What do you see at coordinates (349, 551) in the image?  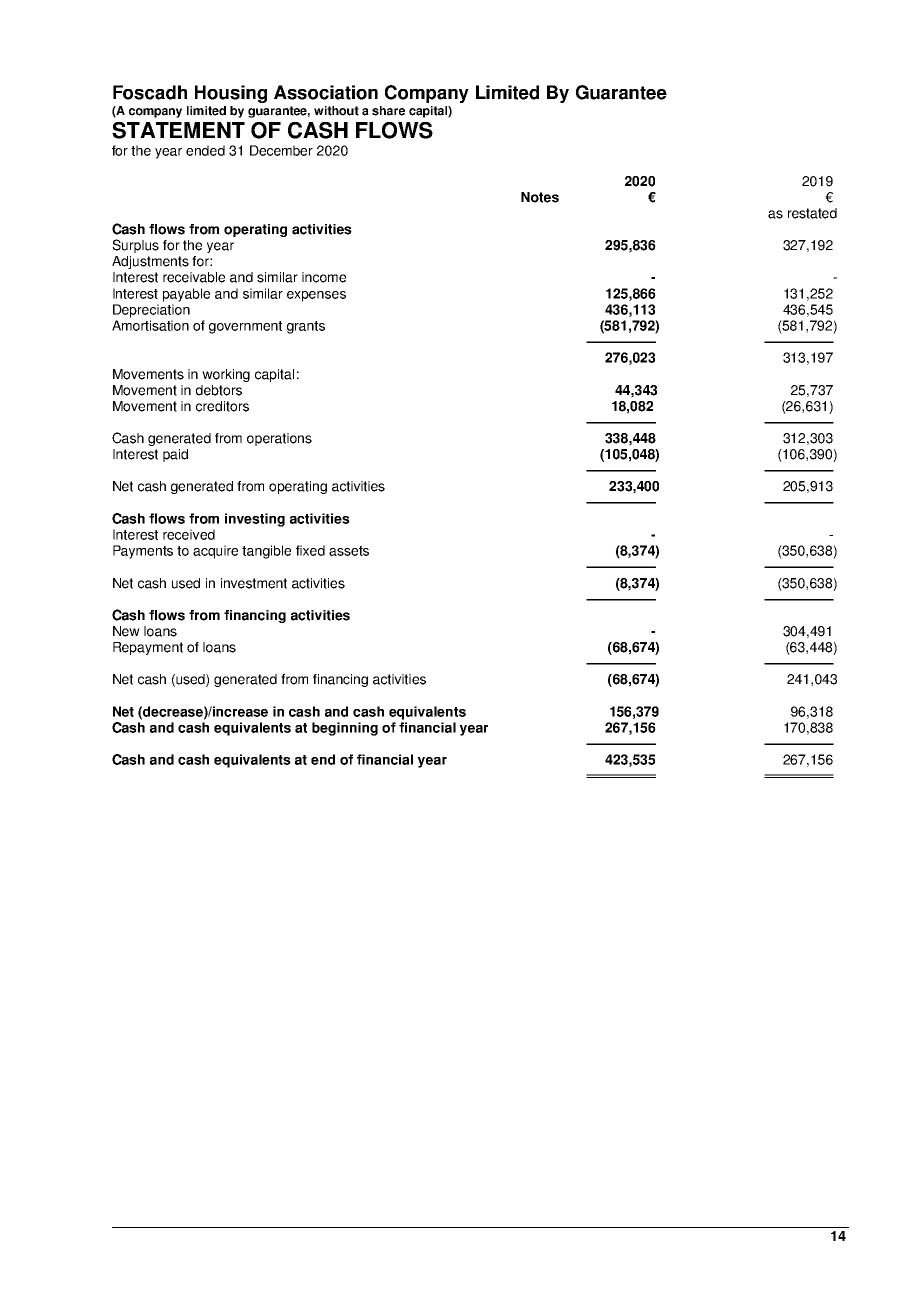 I see `assets` at bounding box center [349, 551].
